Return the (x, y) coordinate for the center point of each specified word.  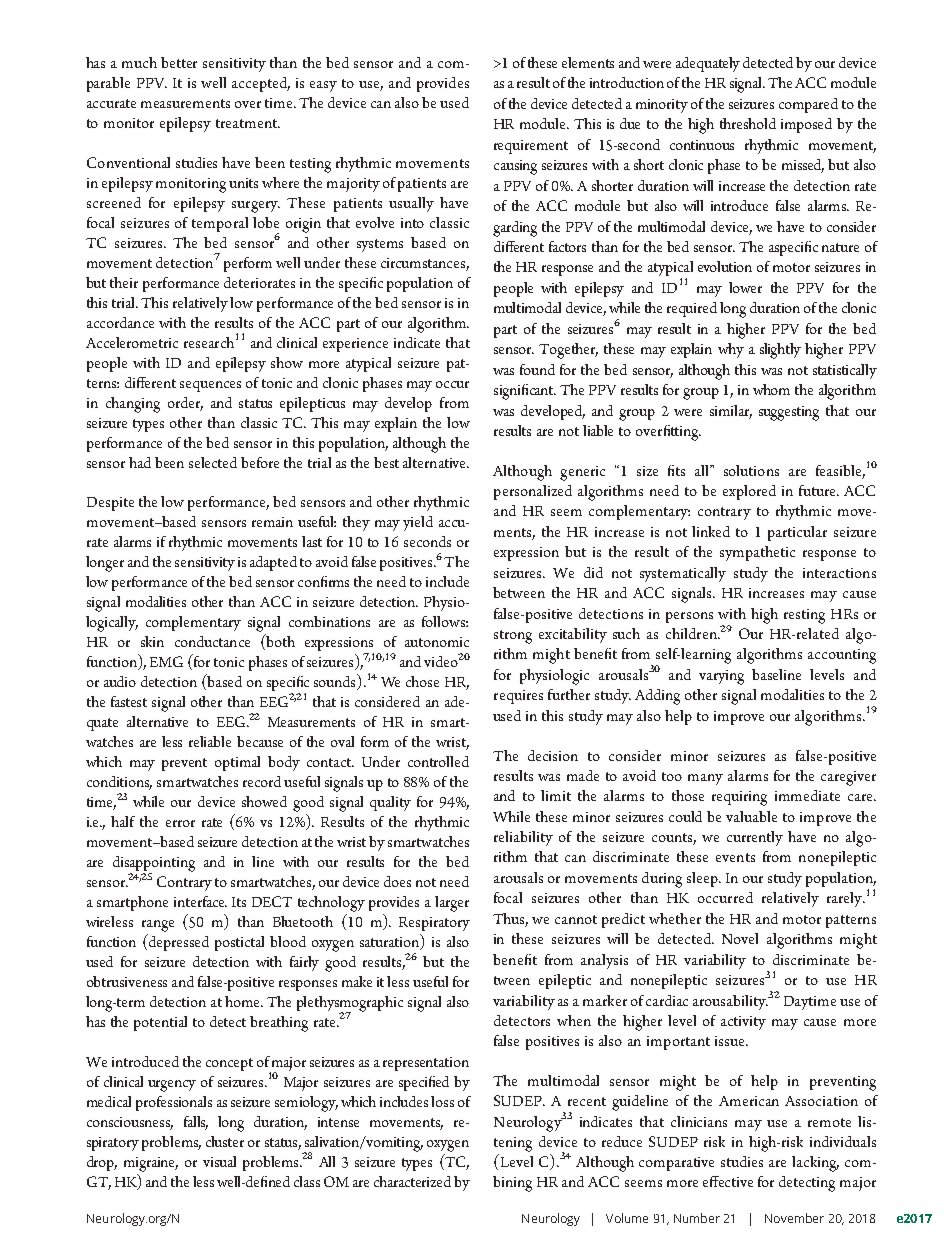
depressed (178, 942)
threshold (748, 123)
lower (745, 287)
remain (272, 522)
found (537, 369)
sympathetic (757, 553)
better (179, 62)
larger (452, 904)
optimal (237, 763)
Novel (740, 938)
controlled (438, 761)
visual (219, 1161)
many (705, 779)
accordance (120, 322)
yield (418, 523)
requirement (531, 147)
